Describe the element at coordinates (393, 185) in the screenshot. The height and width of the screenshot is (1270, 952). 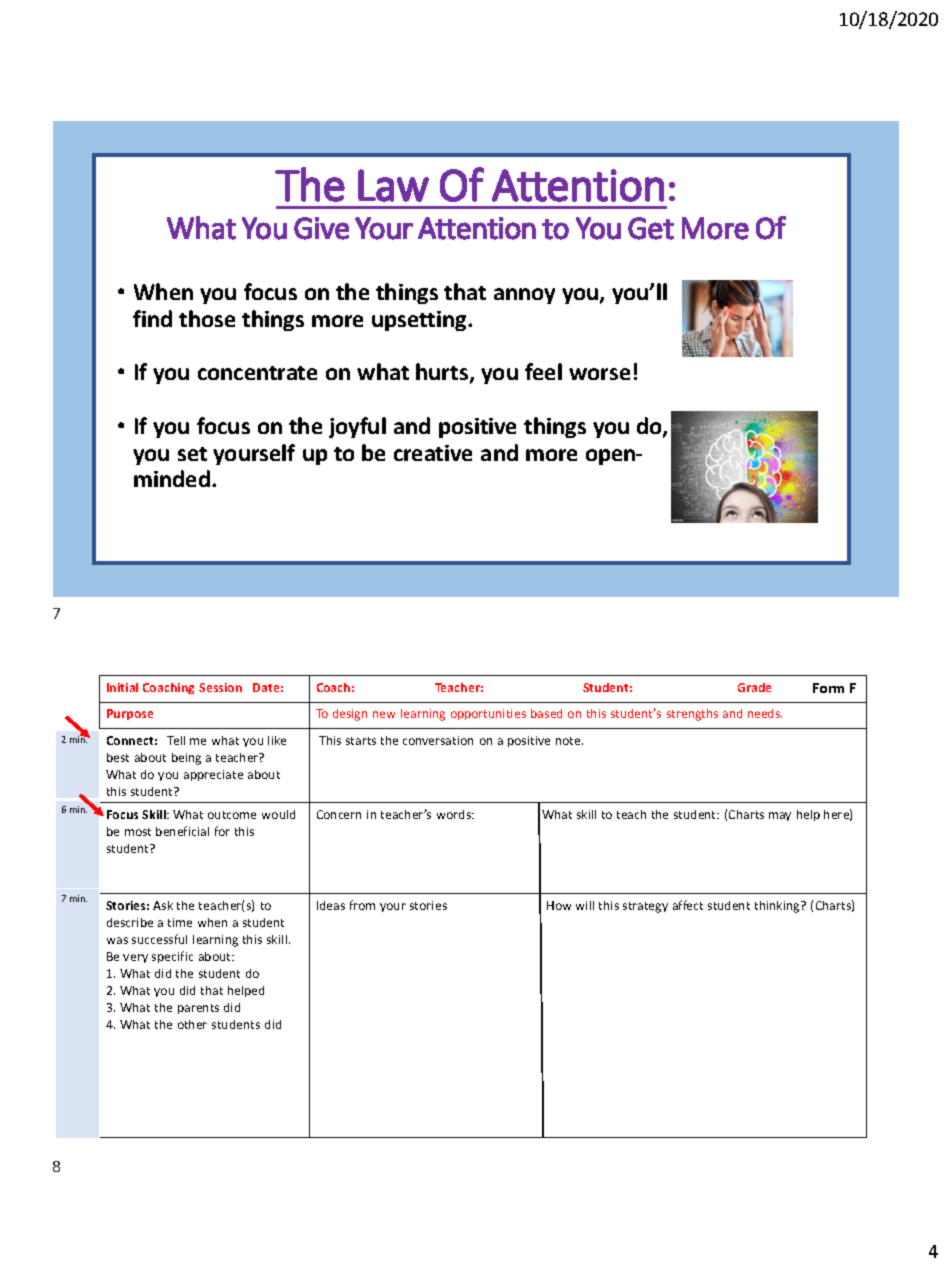
I see `Law` at that location.
